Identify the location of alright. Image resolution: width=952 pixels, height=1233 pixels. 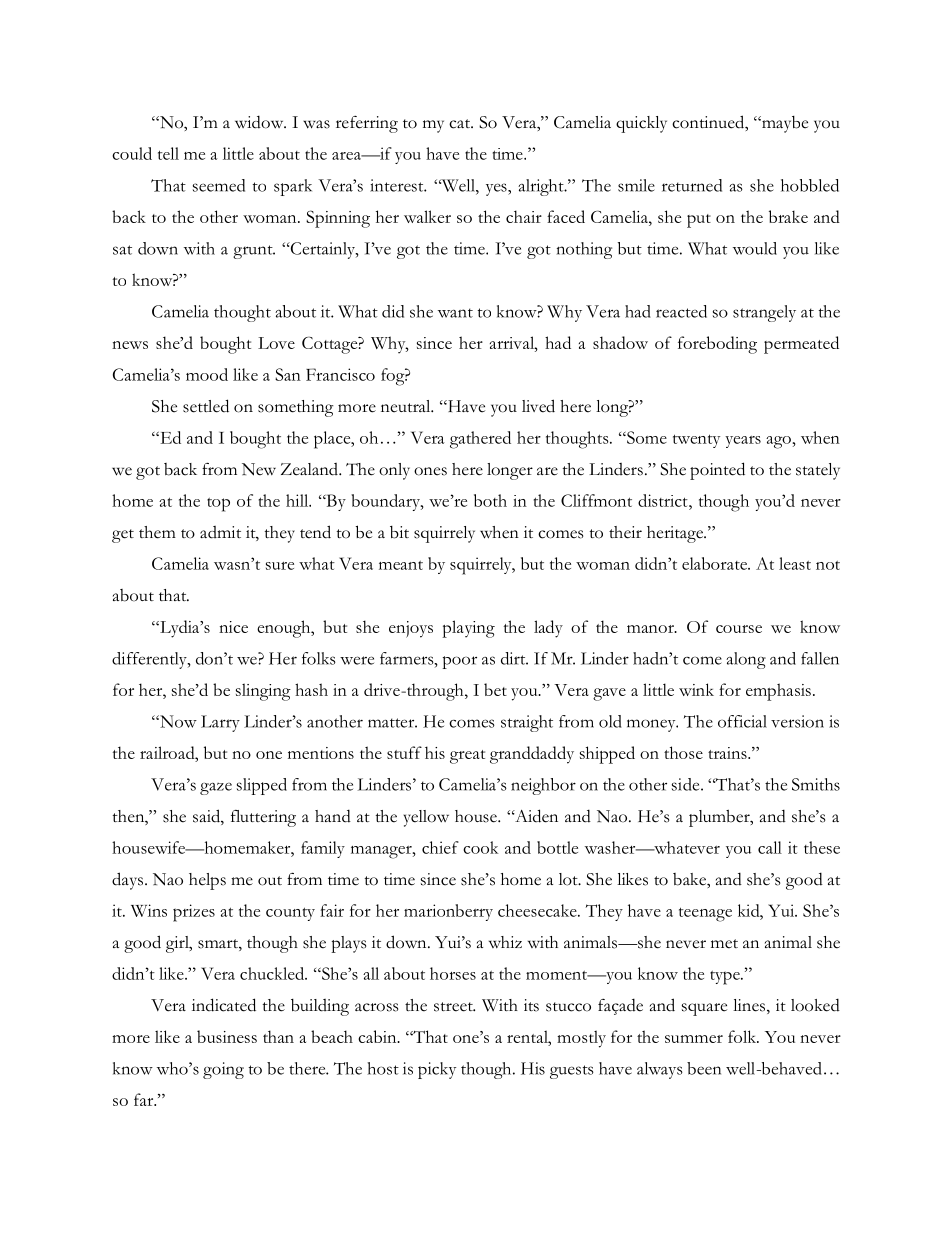
(542, 187).
